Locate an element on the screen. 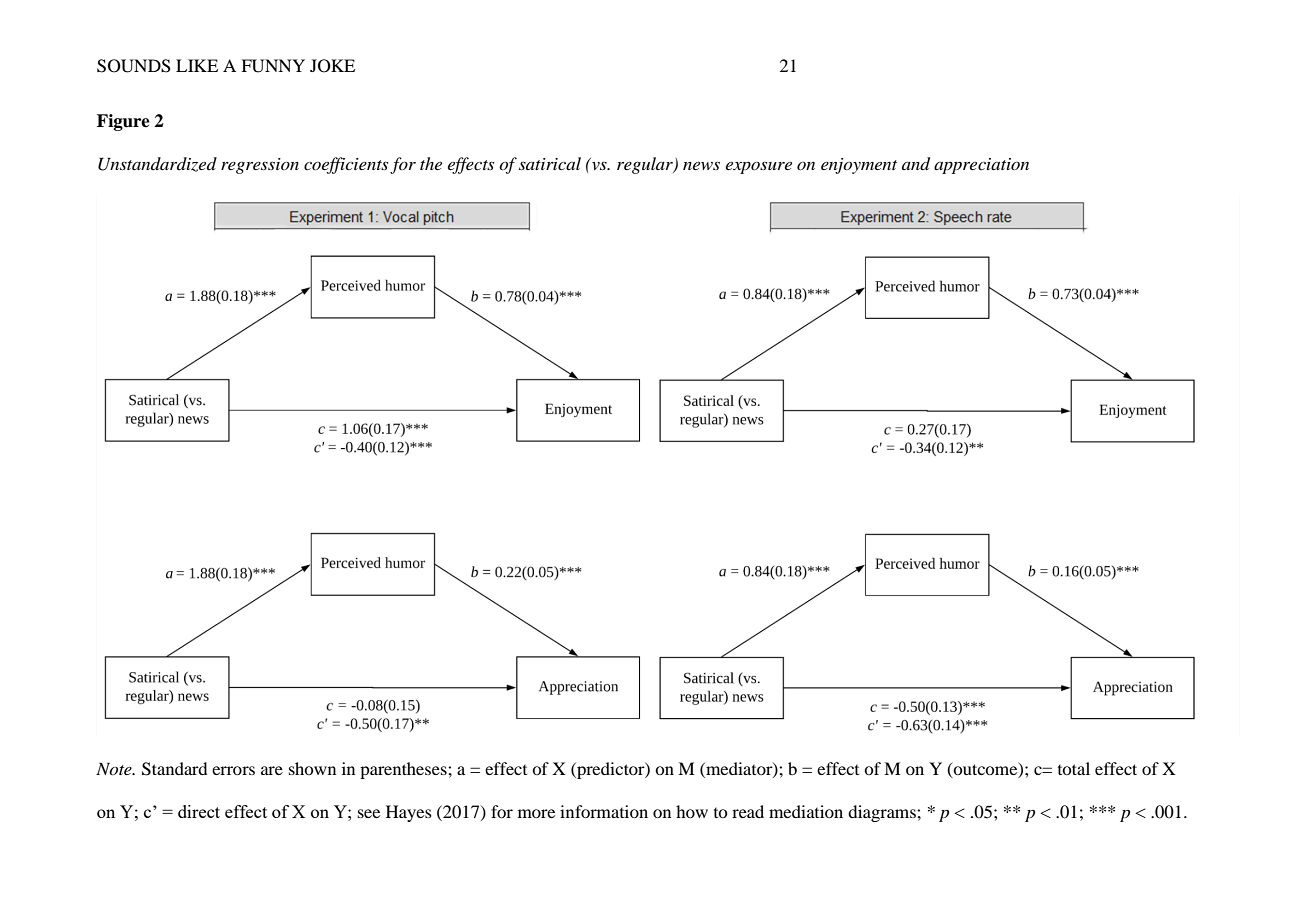  errors is located at coordinates (233, 770).
